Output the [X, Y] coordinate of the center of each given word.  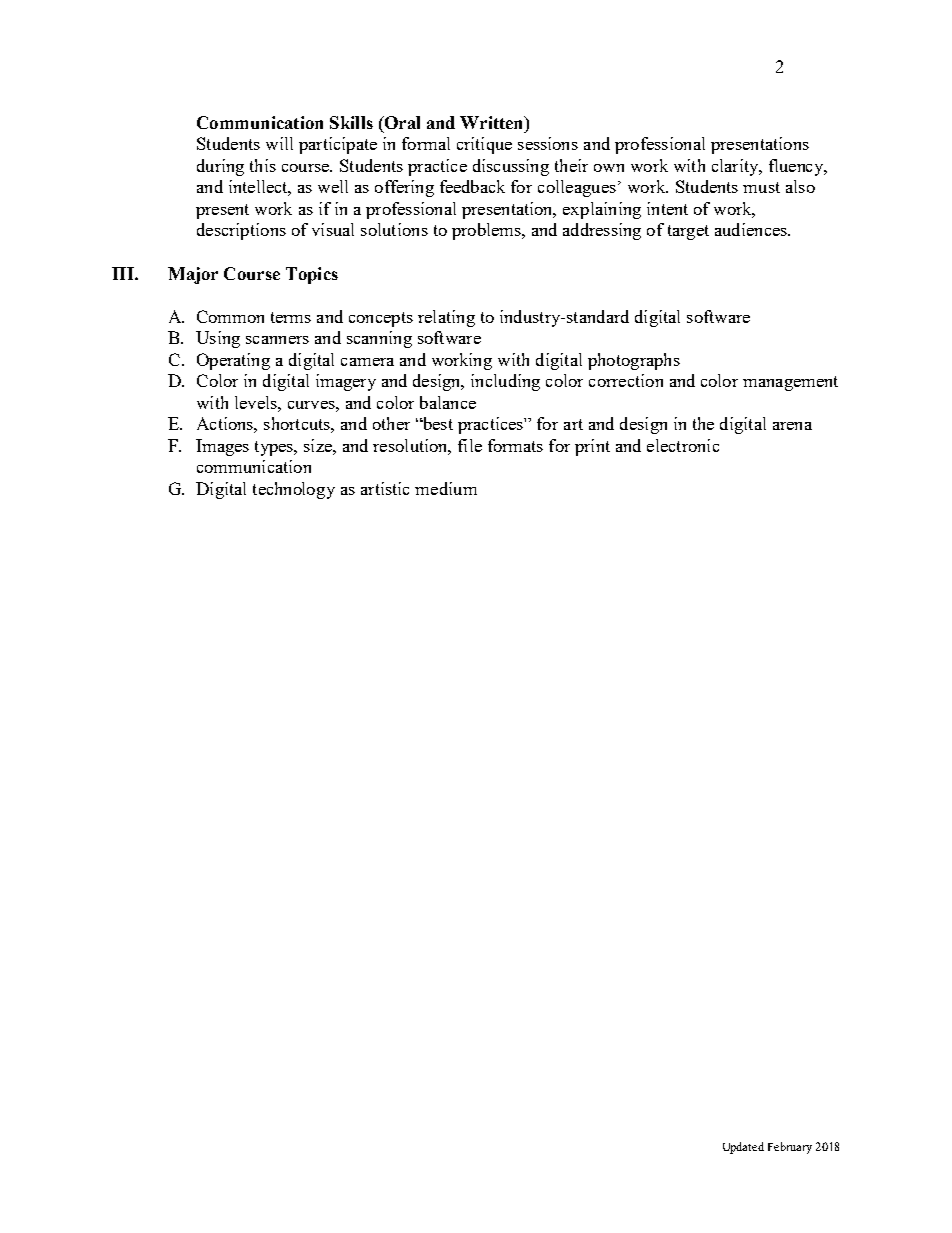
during [220, 167]
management [790, 383]
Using [218, 339]
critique [484, 145]
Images [222, 447]
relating [446, 318]
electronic [683, 445]
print [592, 447]
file [470, 445]
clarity [736, 167]
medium [446, 488]
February [790, 1148]
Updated [743, 1148]
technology [294, 490]
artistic [385, 488]
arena [792, 426]
